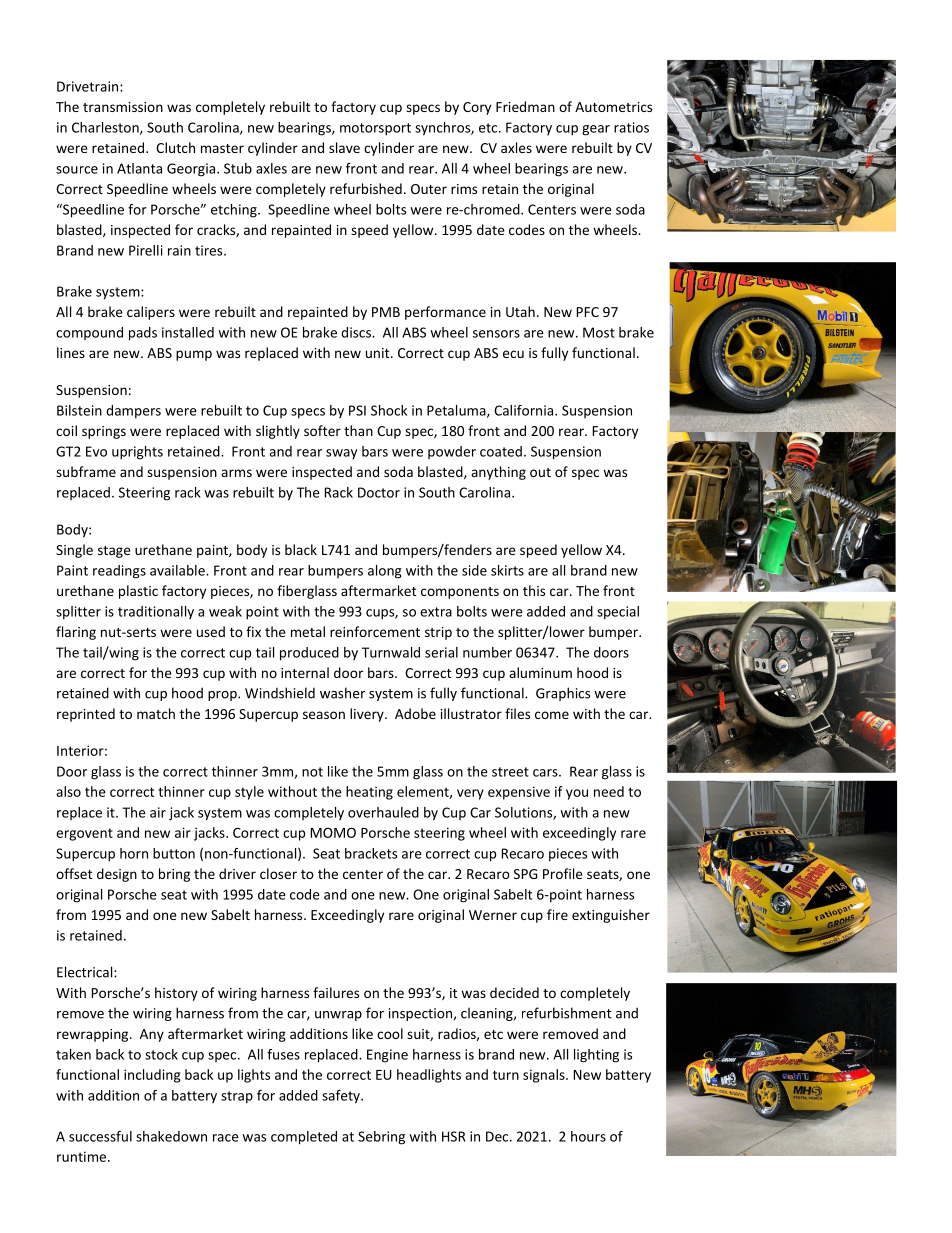  Describe the element at coordinates (100, 1136) in the screenshot. I see `successful` at that location.
